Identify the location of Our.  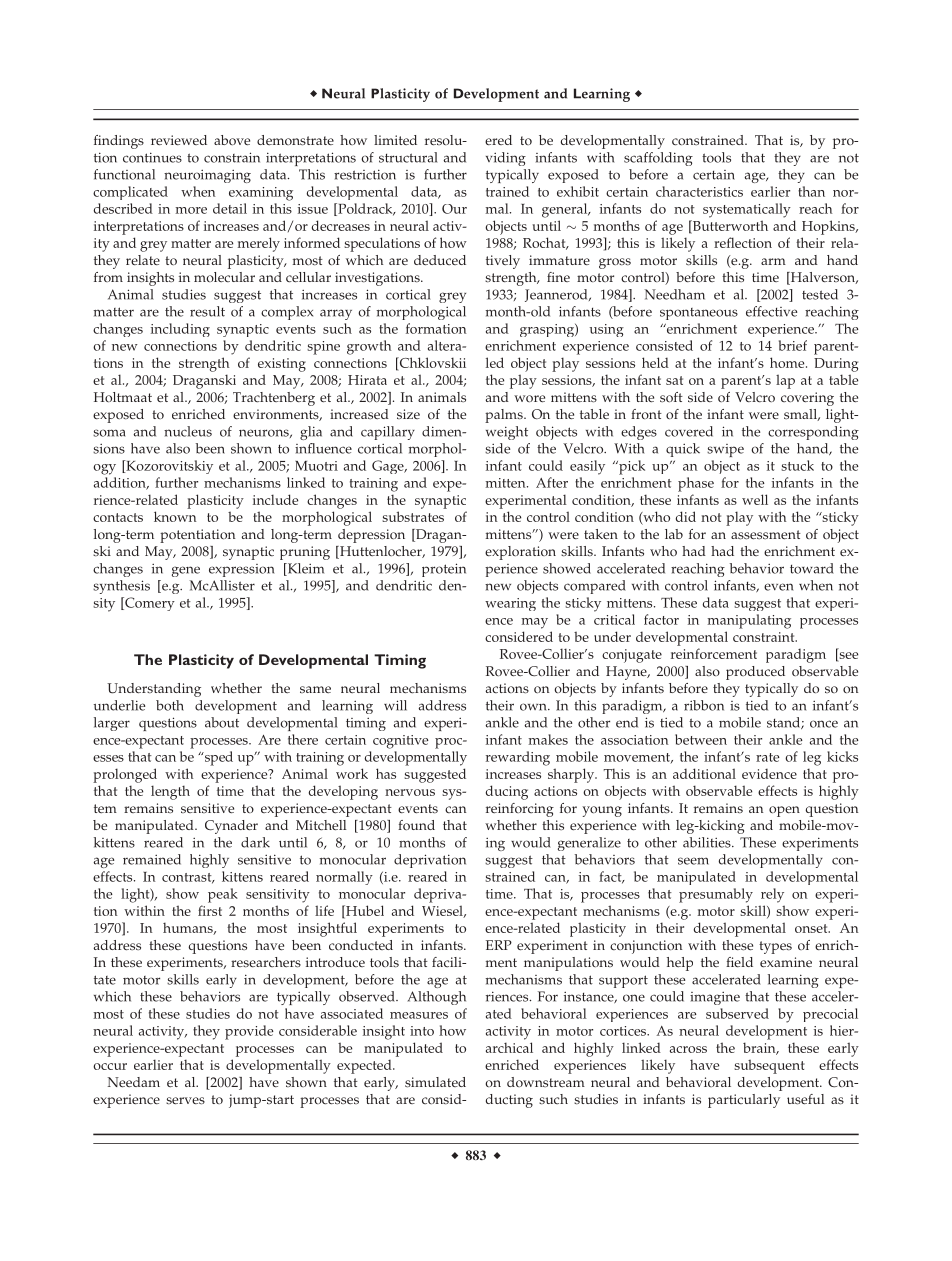
(454, 209).
